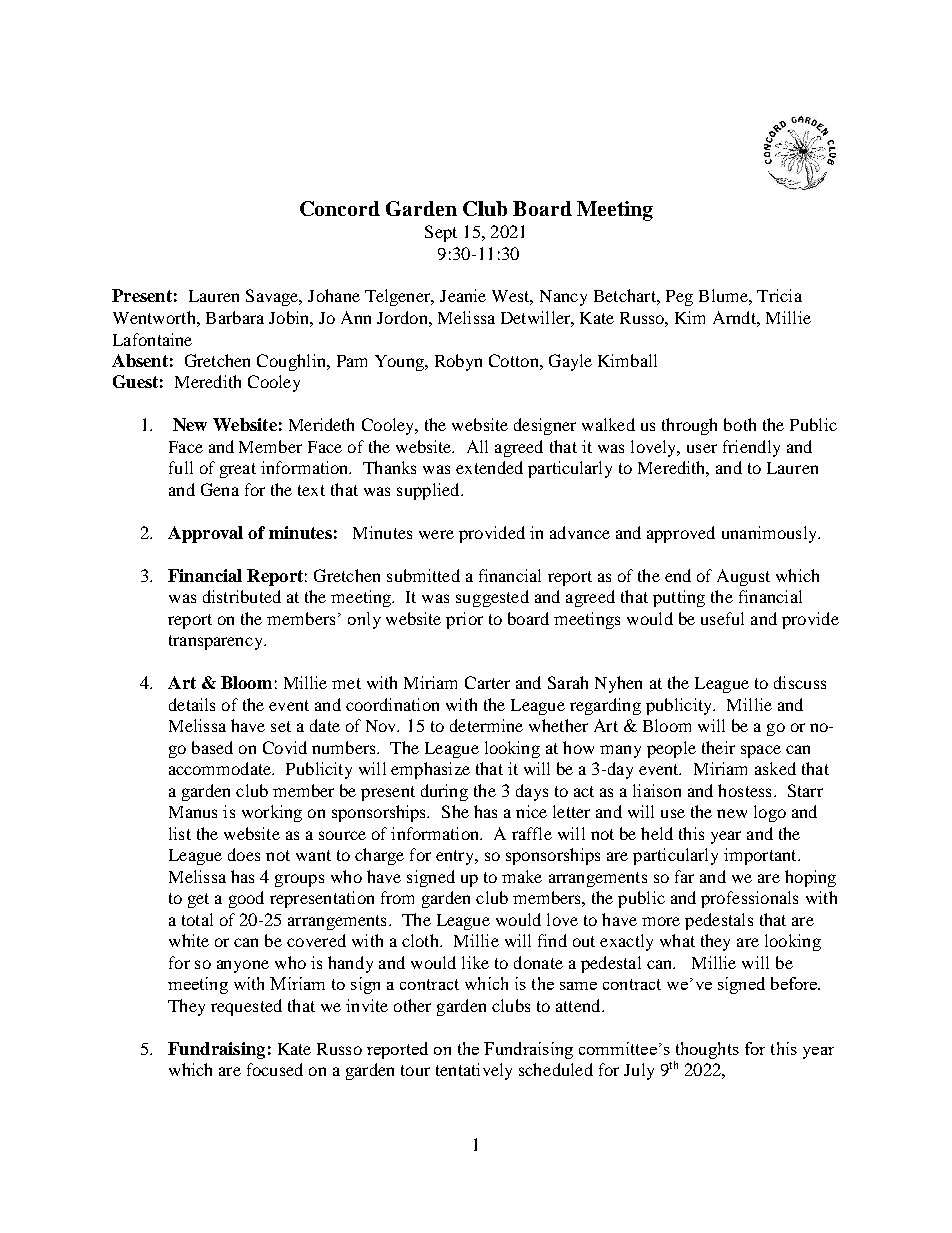 This screenshot has width=952, height=1233. What do you see at coordinates (474, 1071) in the screenshot?
I see `tentatively` at bounding box center [474, 1071].
